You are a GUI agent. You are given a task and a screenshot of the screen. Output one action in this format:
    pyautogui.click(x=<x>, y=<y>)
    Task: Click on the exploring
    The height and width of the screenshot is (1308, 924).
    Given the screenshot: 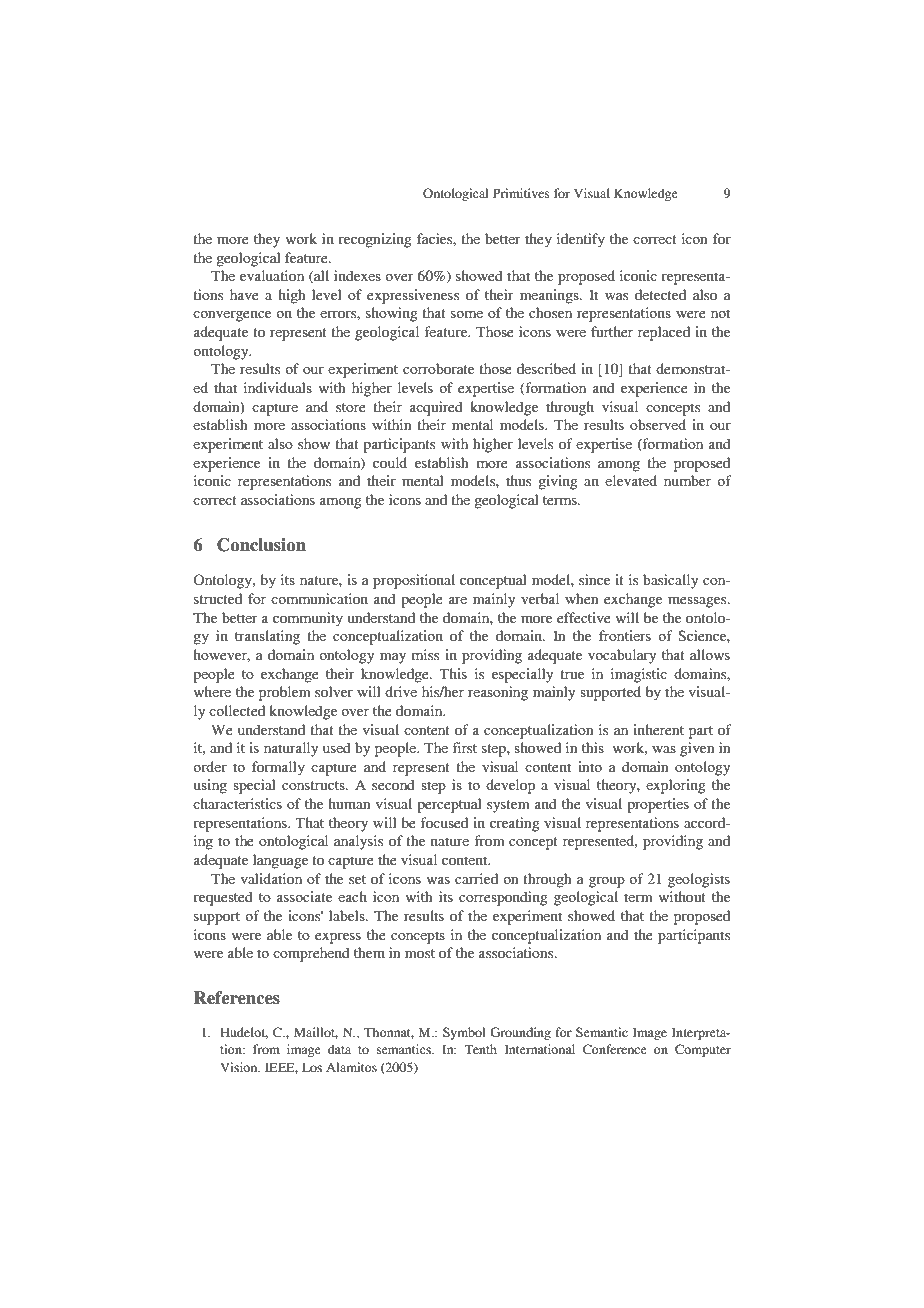 What is the action you would take?
    pyautogui.click(x=676, y=786)
